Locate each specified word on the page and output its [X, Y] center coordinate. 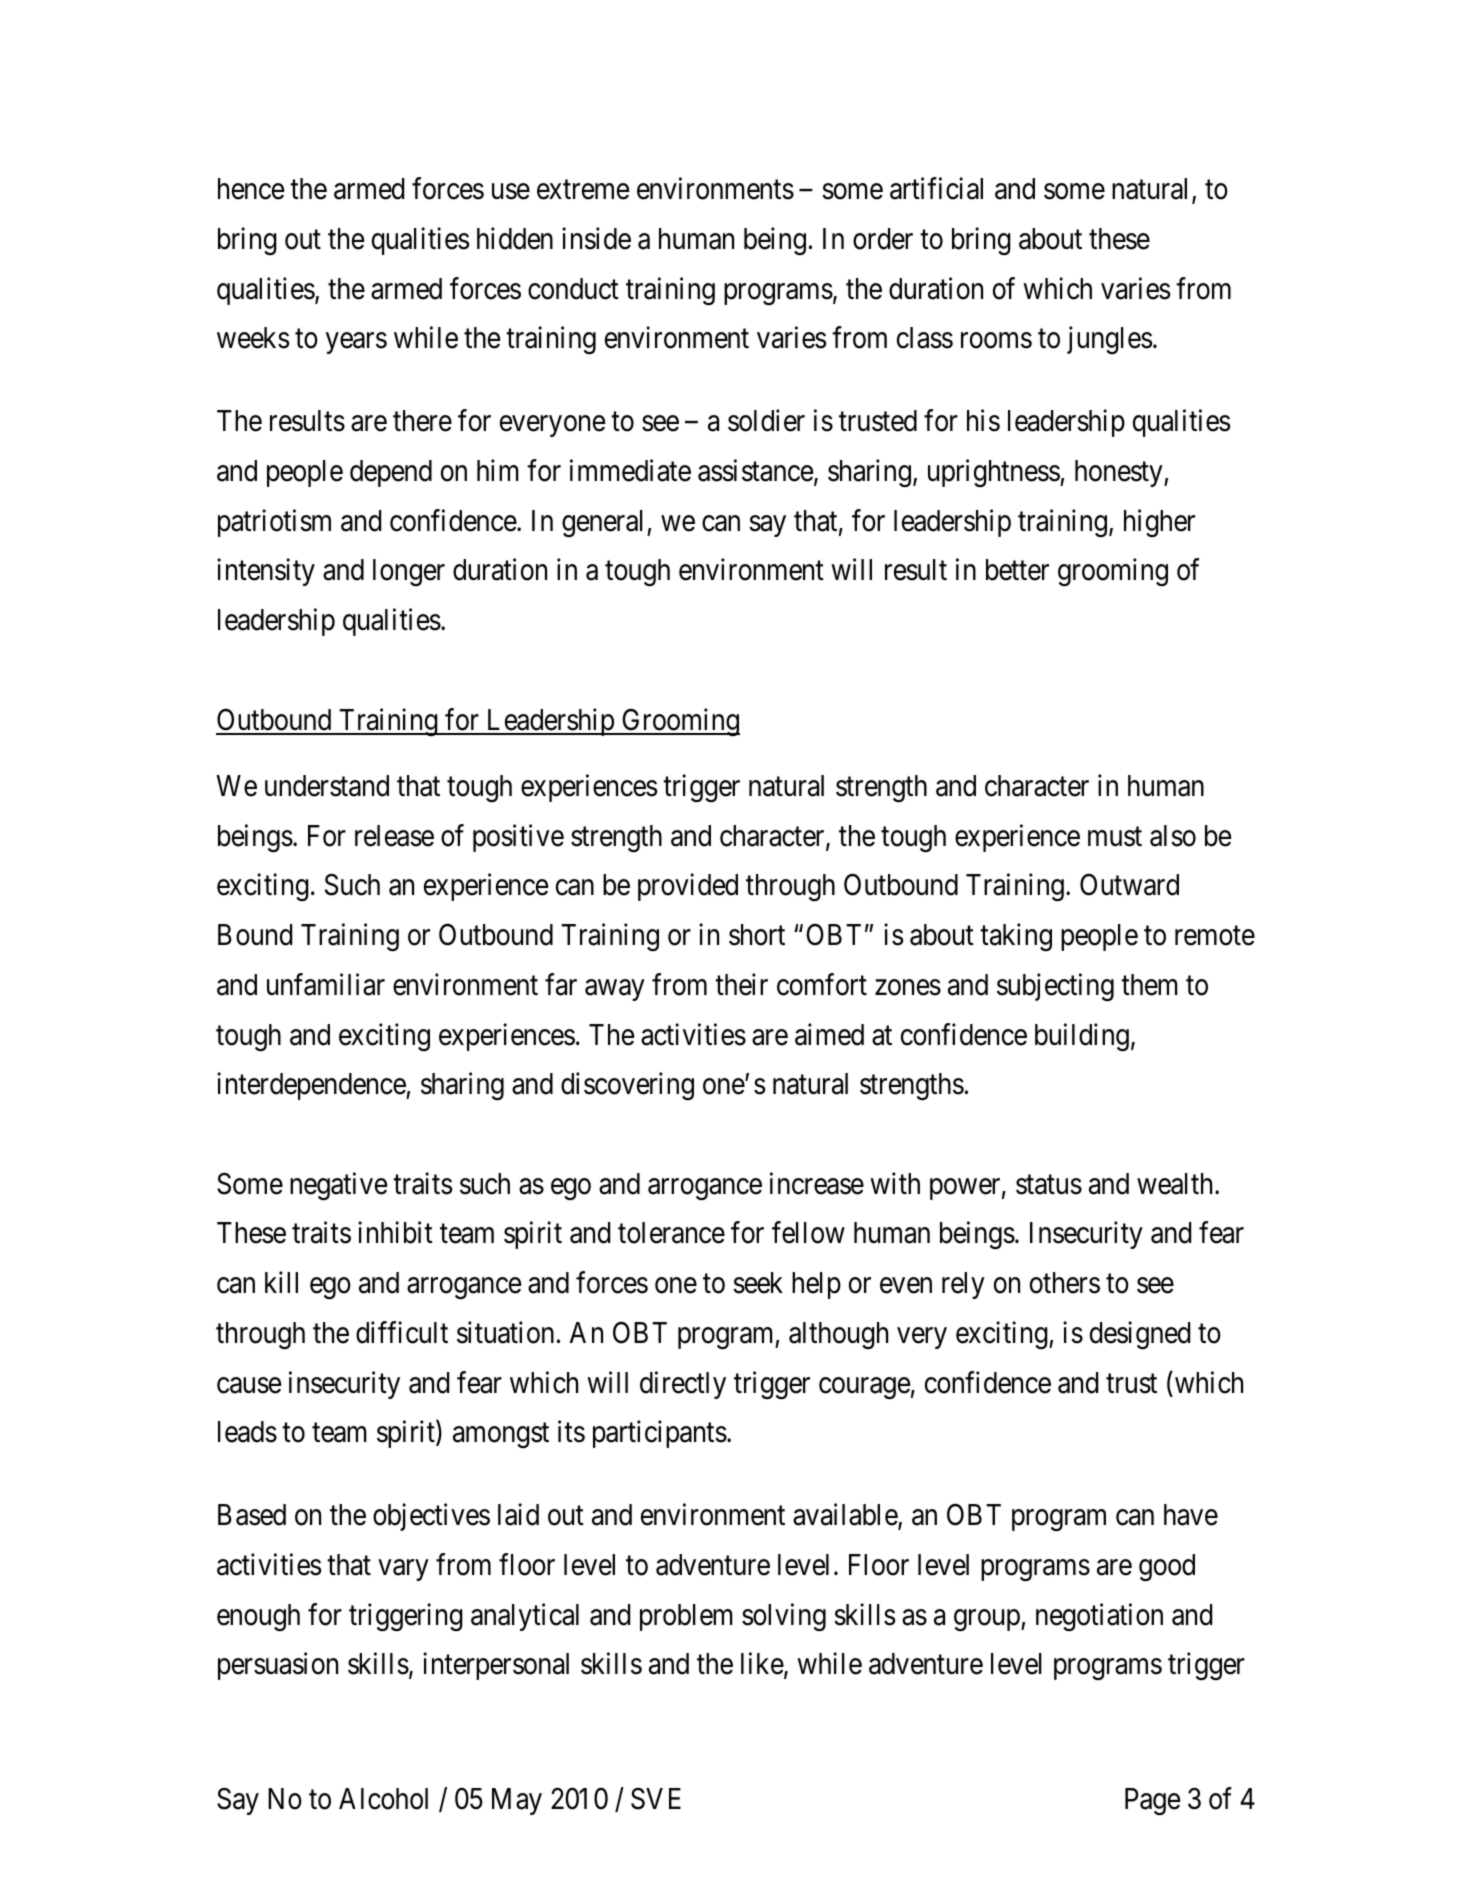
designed [1140, 1335]
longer [409, 572]
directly [683, 1385]
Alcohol [383, 1799]
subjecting [1055, 987]
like [762, 1664]
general [605, 523]
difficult [402, 1332]
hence [251, 189]
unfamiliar [326, 984]
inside [596, 238]
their [741, 984]
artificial [936, 188]
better [1017, 570]
